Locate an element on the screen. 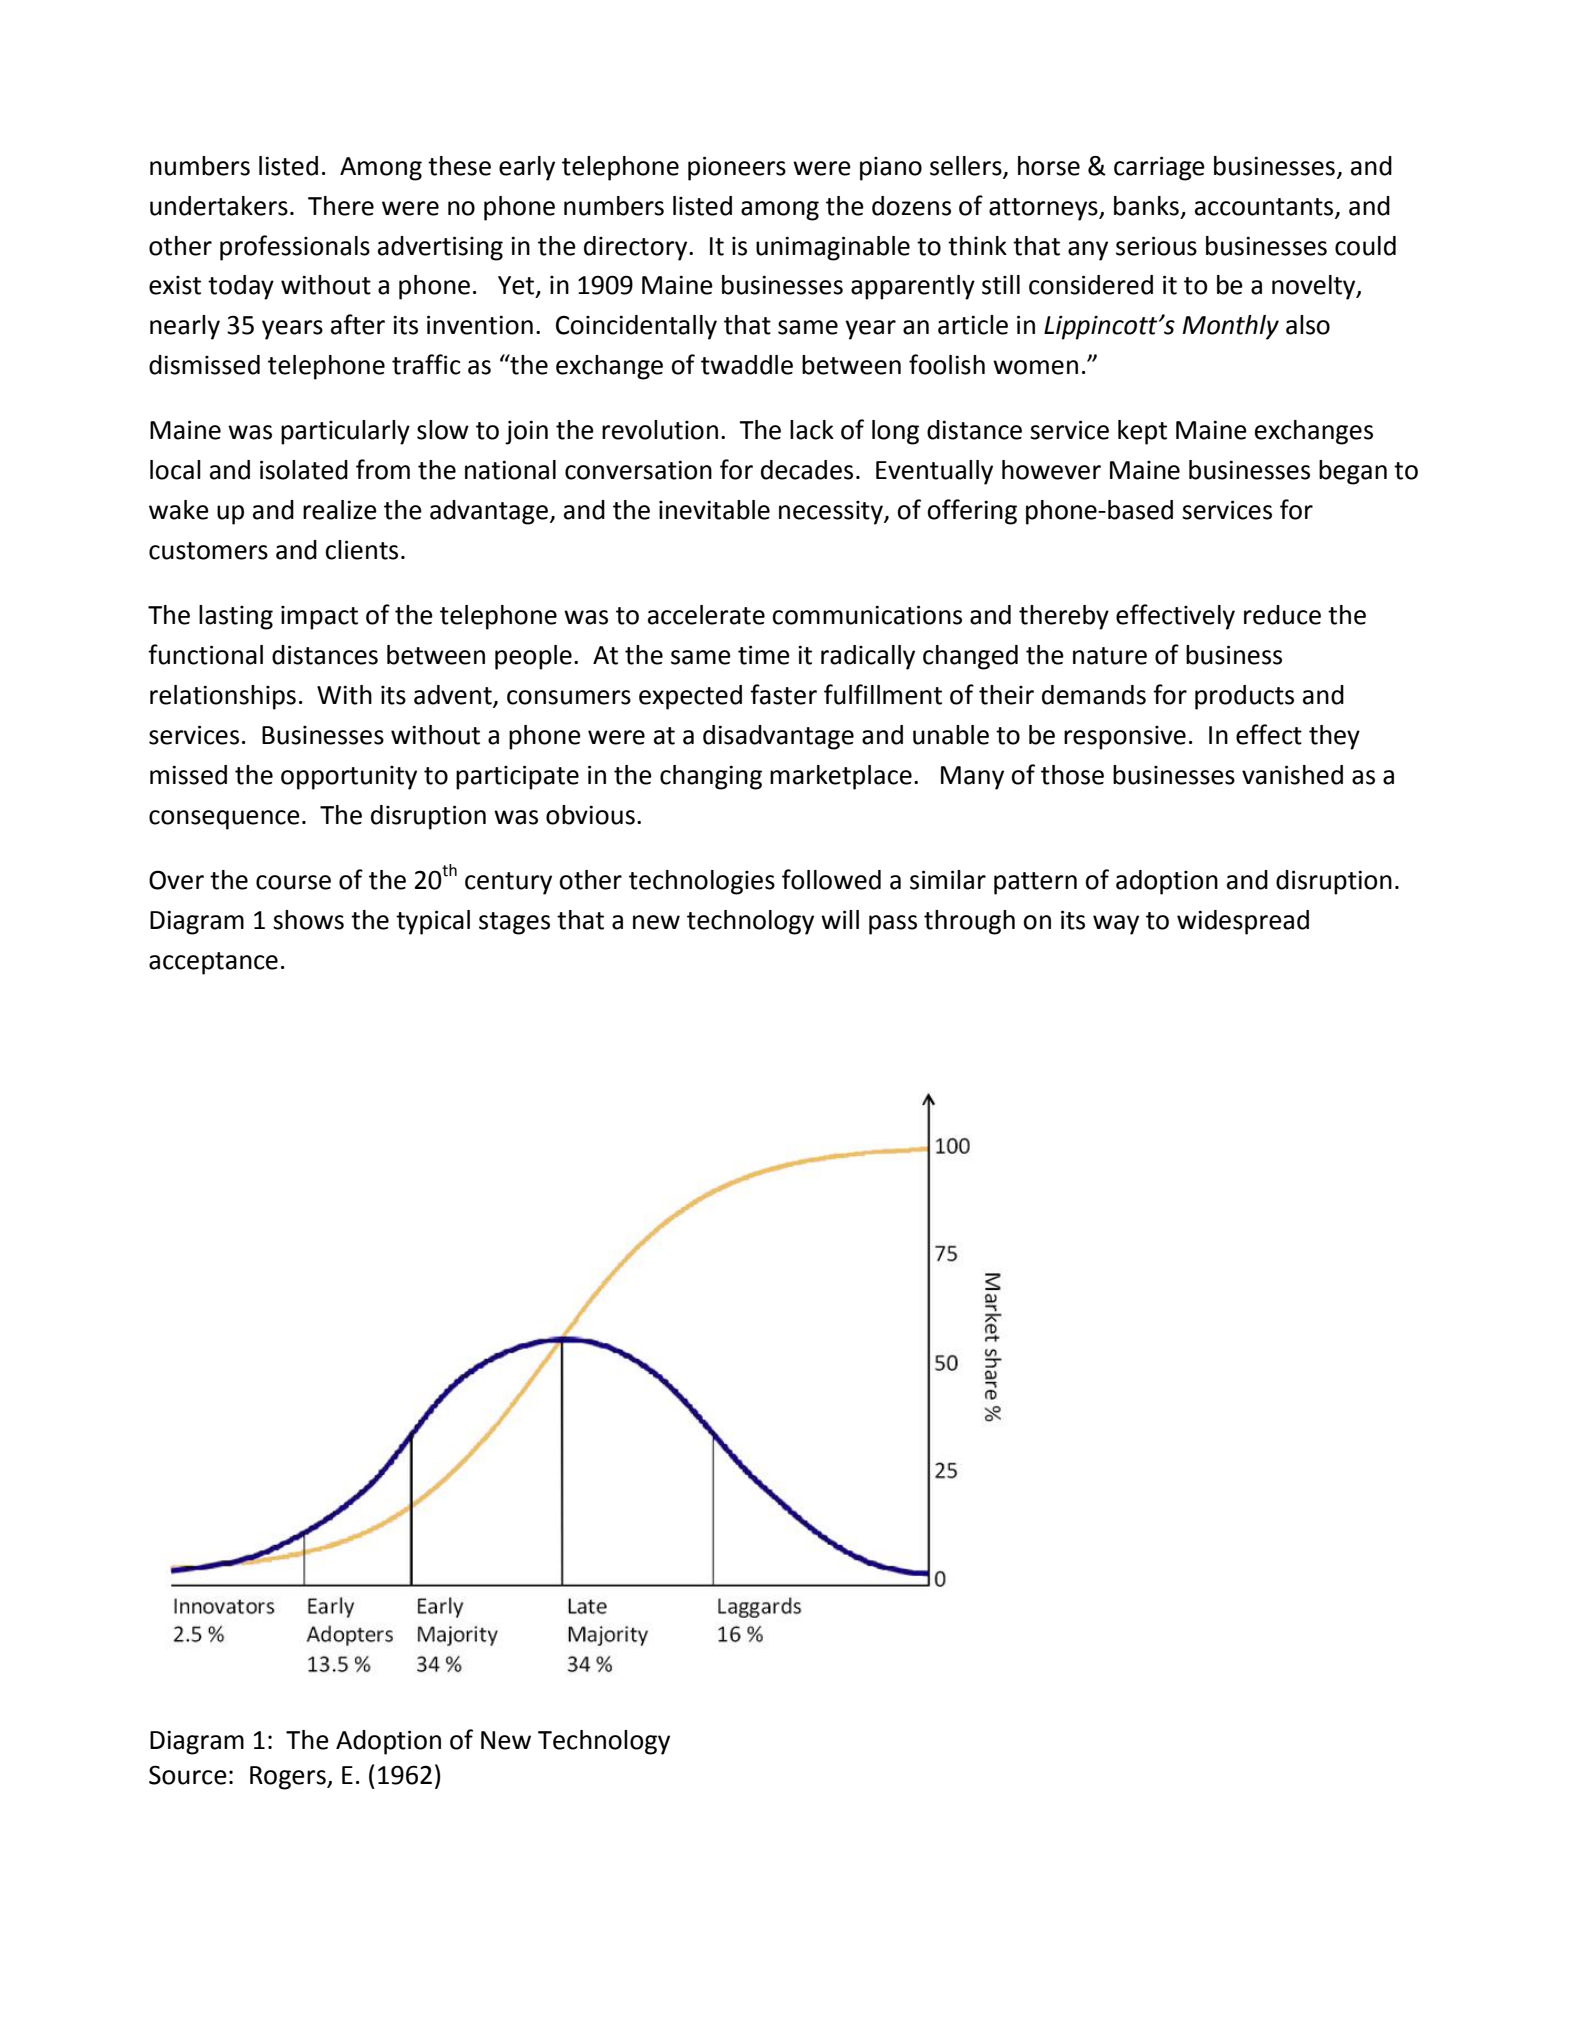  reduce is located at coordinates (1282, 615).
